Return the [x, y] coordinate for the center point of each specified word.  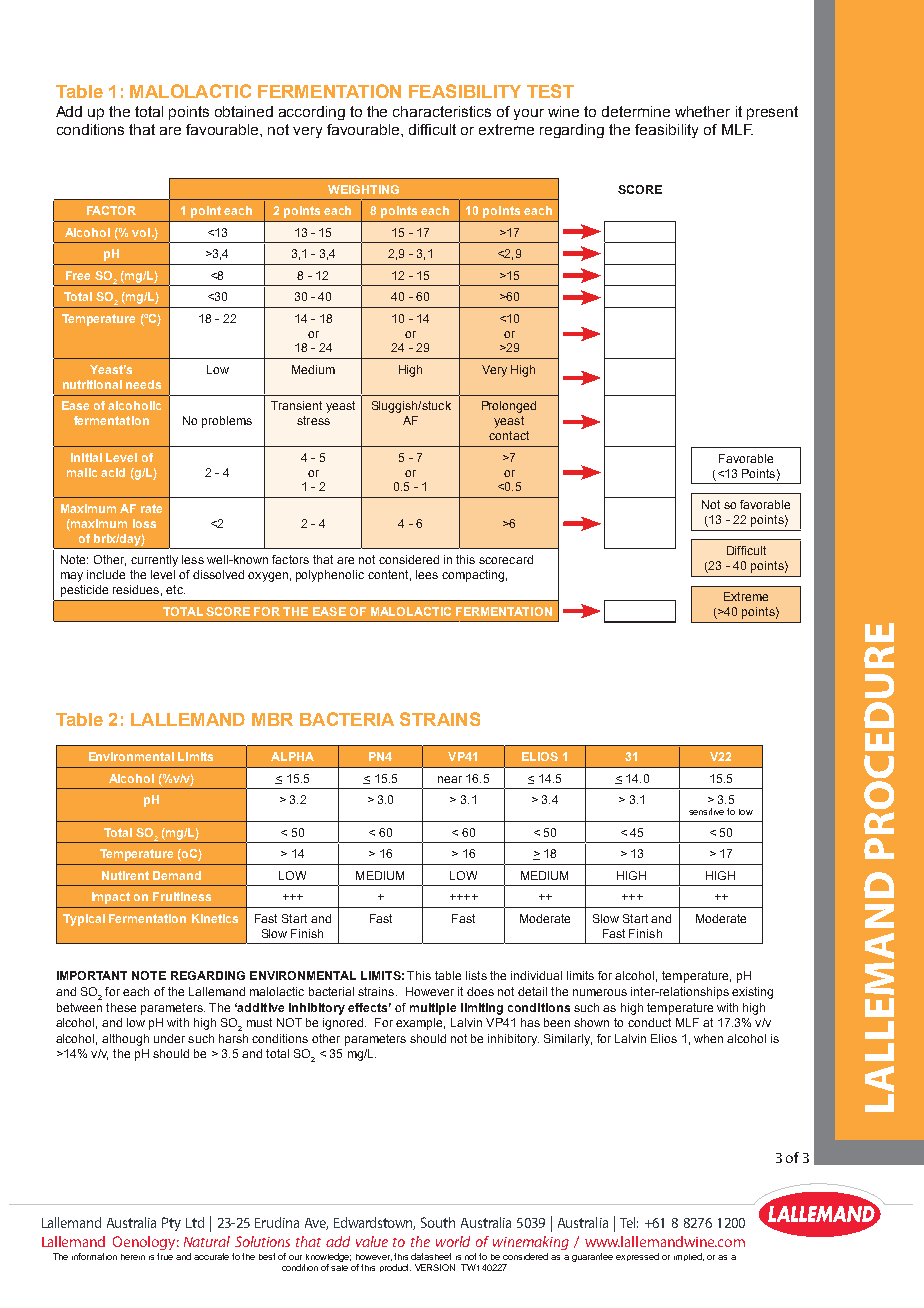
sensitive [706, 811]
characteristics [442, 111]
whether [702, 111]
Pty [171, 1224]
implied [689, 1257]
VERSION [435, 1267]
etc [175, 589]
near [450, 779]
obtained [244, 111]
